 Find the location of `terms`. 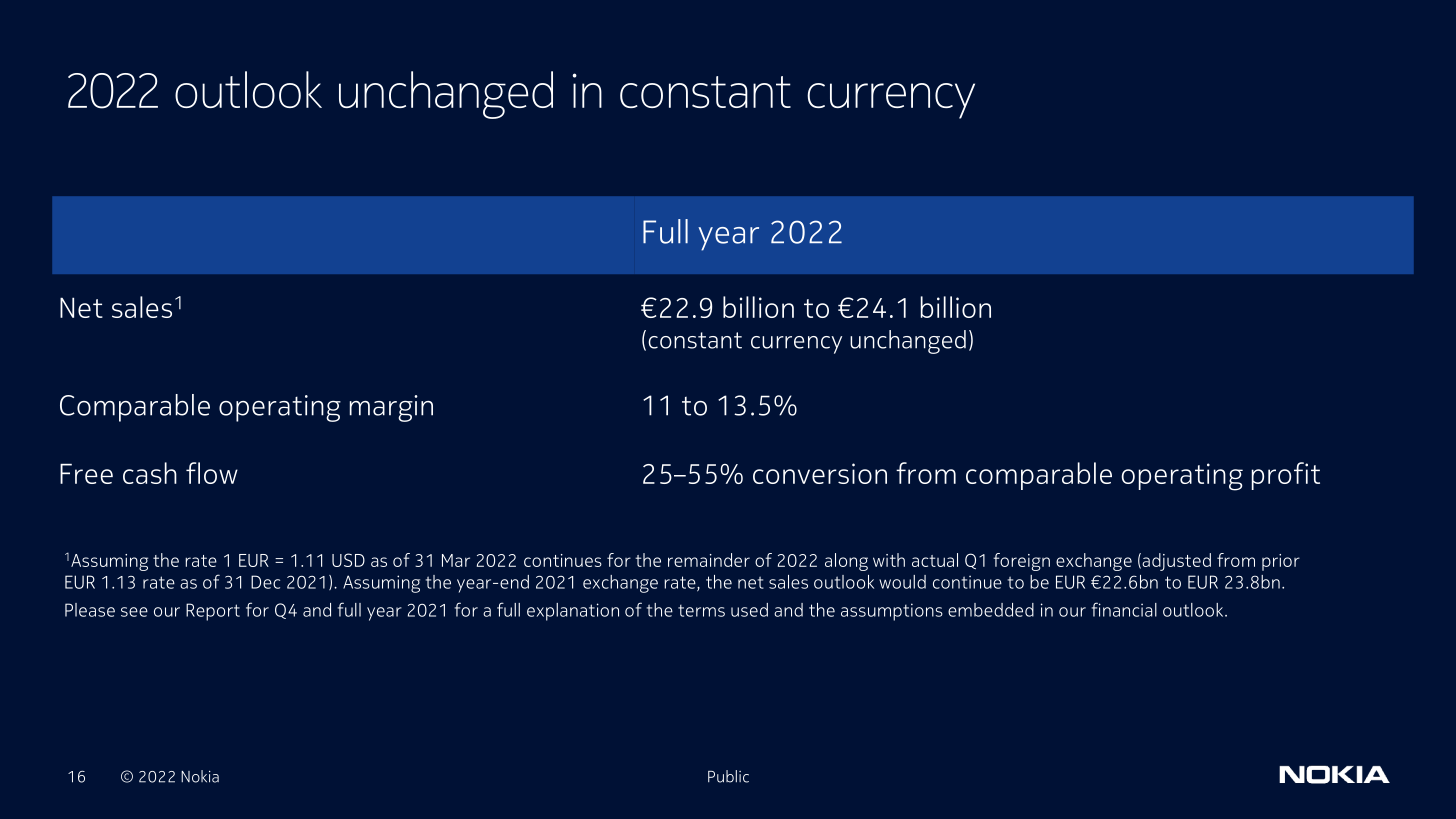

terms is located at coordinates (701, 610).
